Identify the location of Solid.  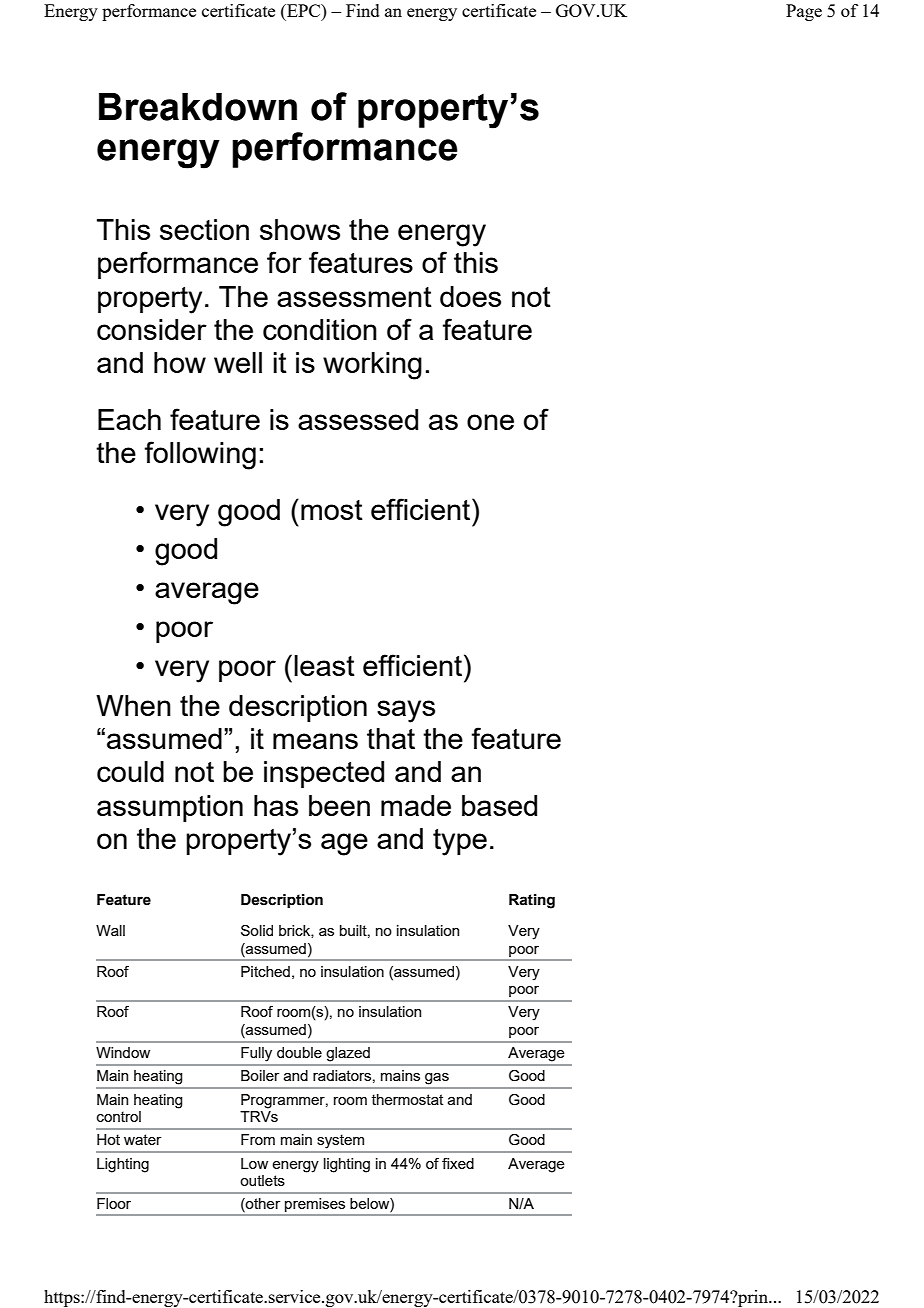
(257, 930).
